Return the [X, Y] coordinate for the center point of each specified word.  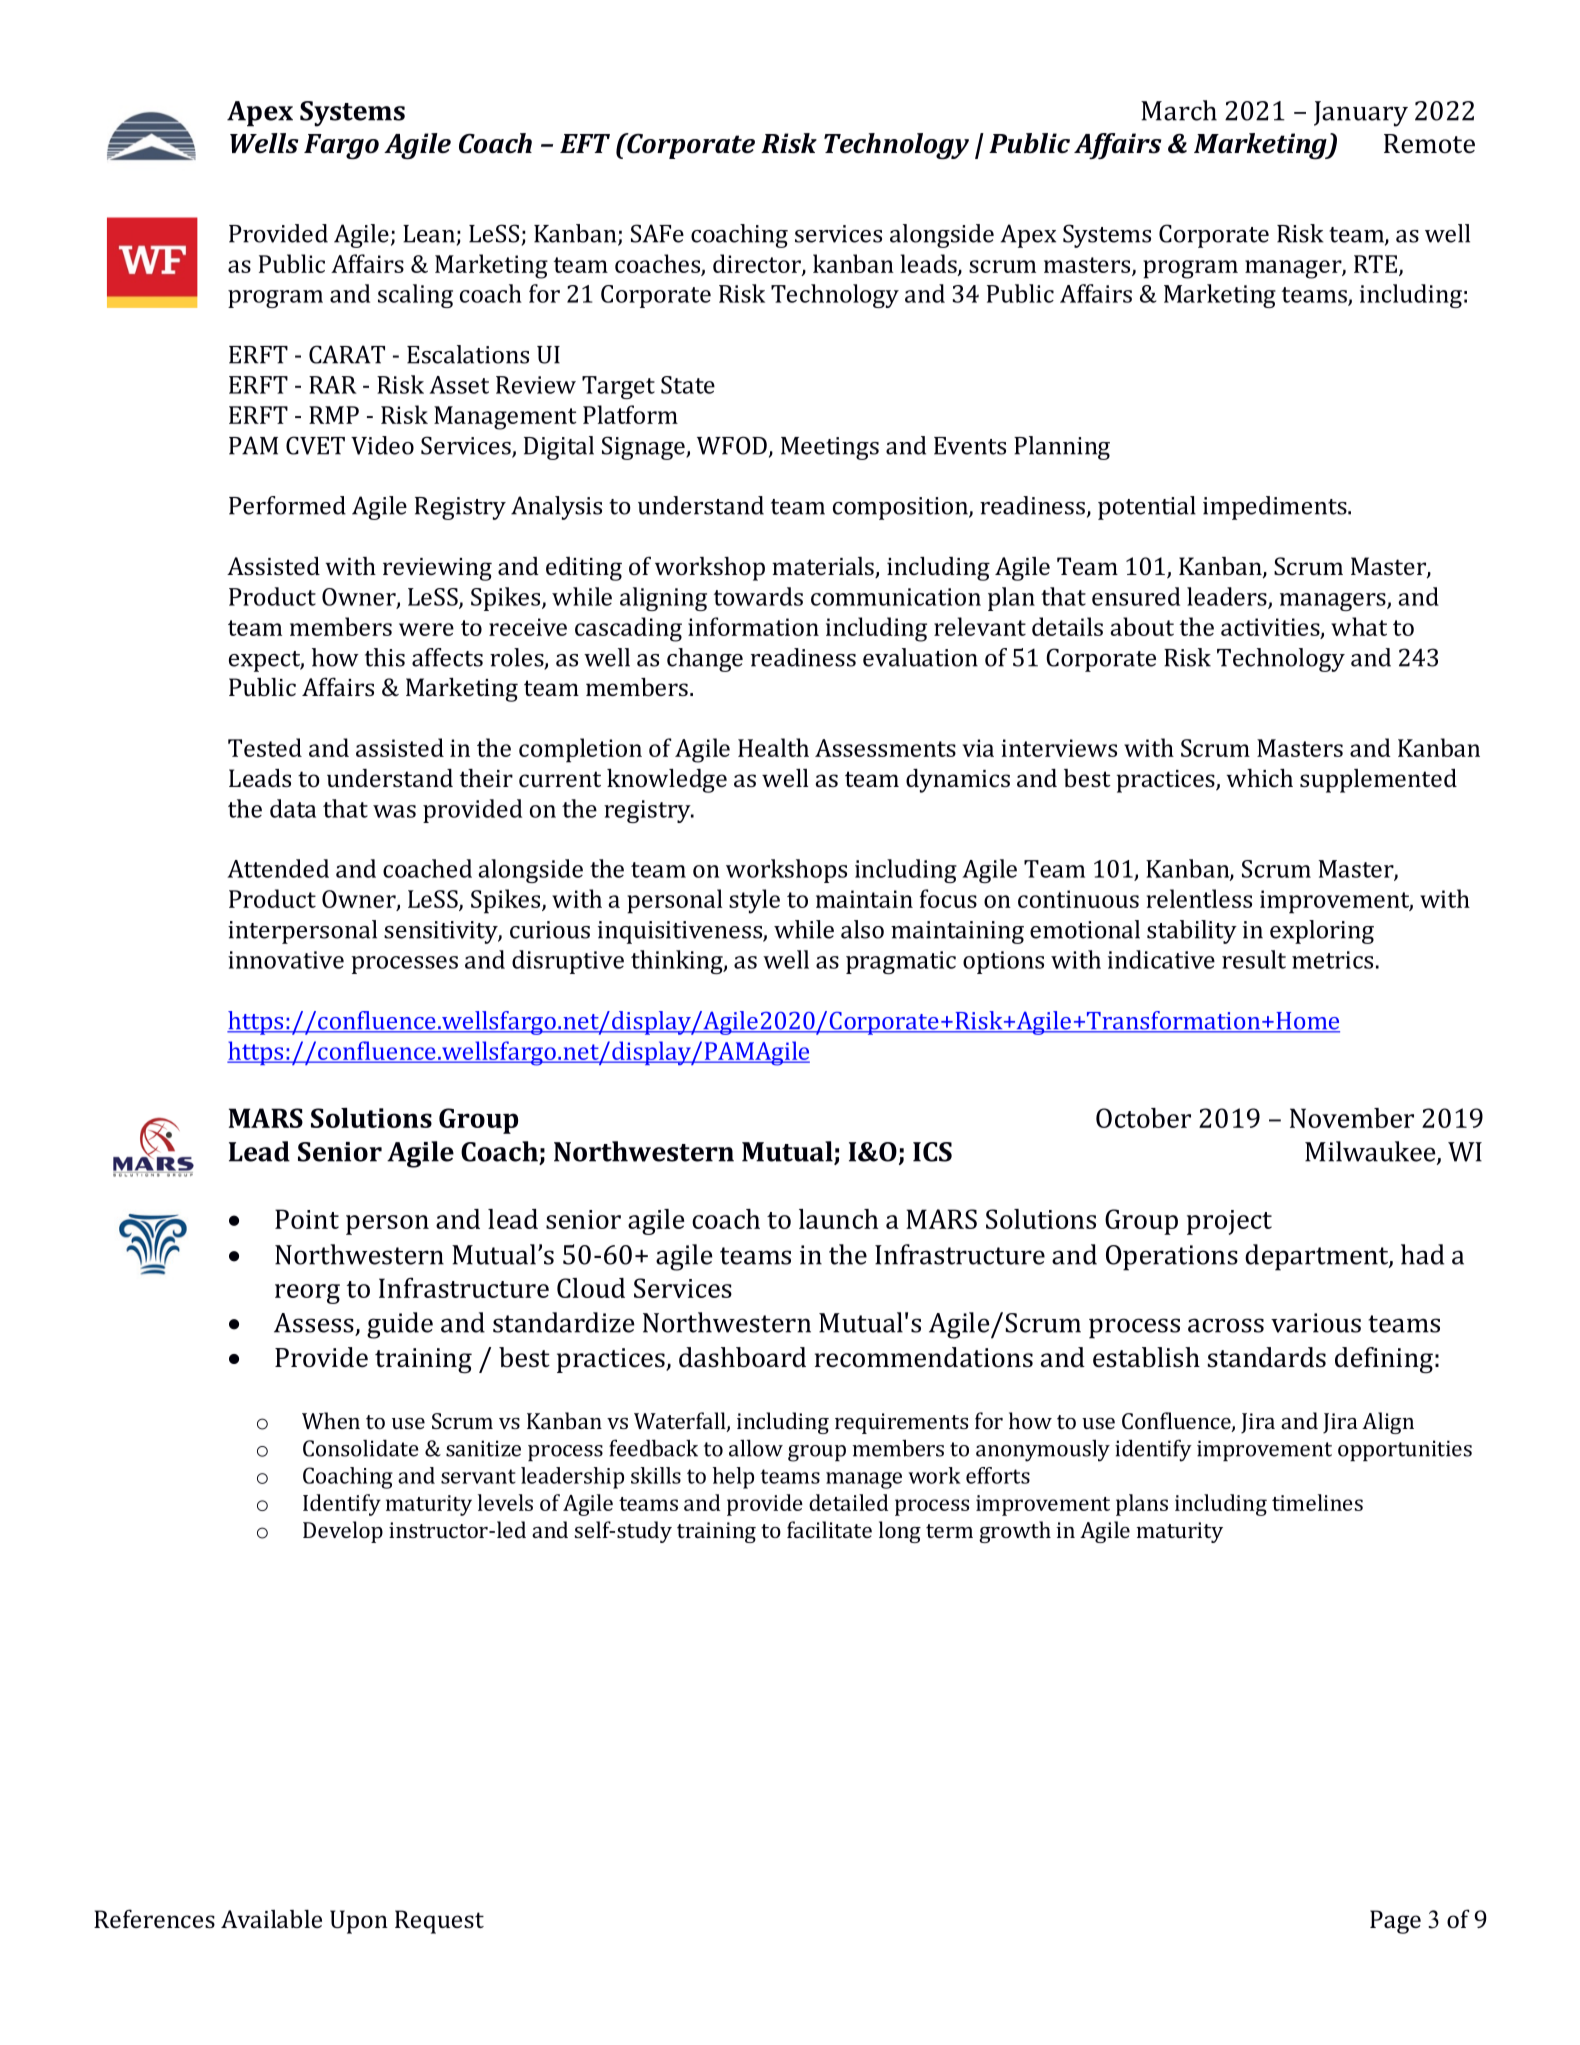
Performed [287, 505]
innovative [286, 960]
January [1361, 114]
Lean [429, 234]
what [1359, 626]
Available [271, 1919]
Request [439, 1922]
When [331, 1420]
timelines [1317, 1502]
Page [1395, 1922]
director [758, 264]
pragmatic [901, 962]
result [1254, 959]
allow [756, 1448]
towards [758, 596]
